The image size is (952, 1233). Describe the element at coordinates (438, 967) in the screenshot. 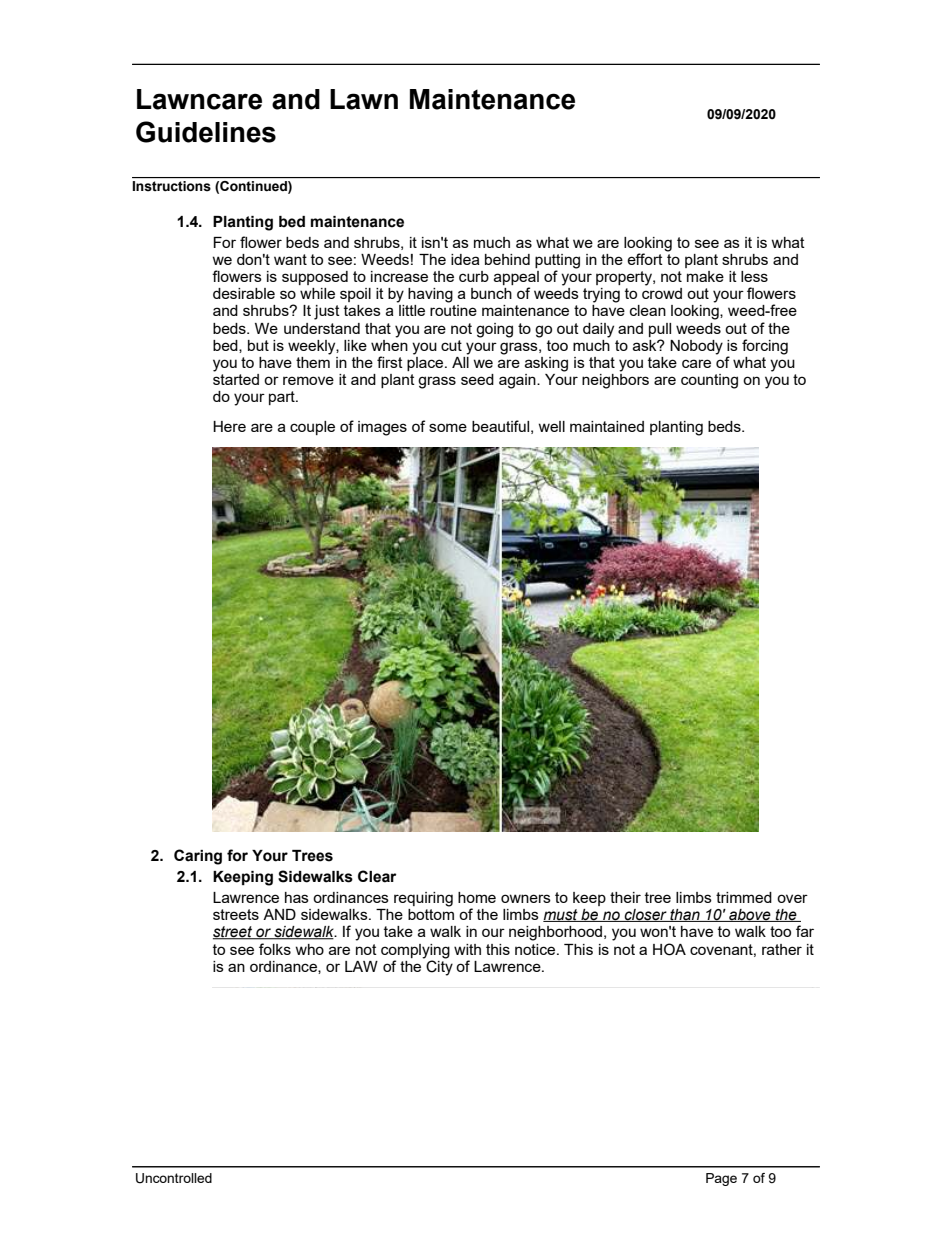

I see `City` at that location.
